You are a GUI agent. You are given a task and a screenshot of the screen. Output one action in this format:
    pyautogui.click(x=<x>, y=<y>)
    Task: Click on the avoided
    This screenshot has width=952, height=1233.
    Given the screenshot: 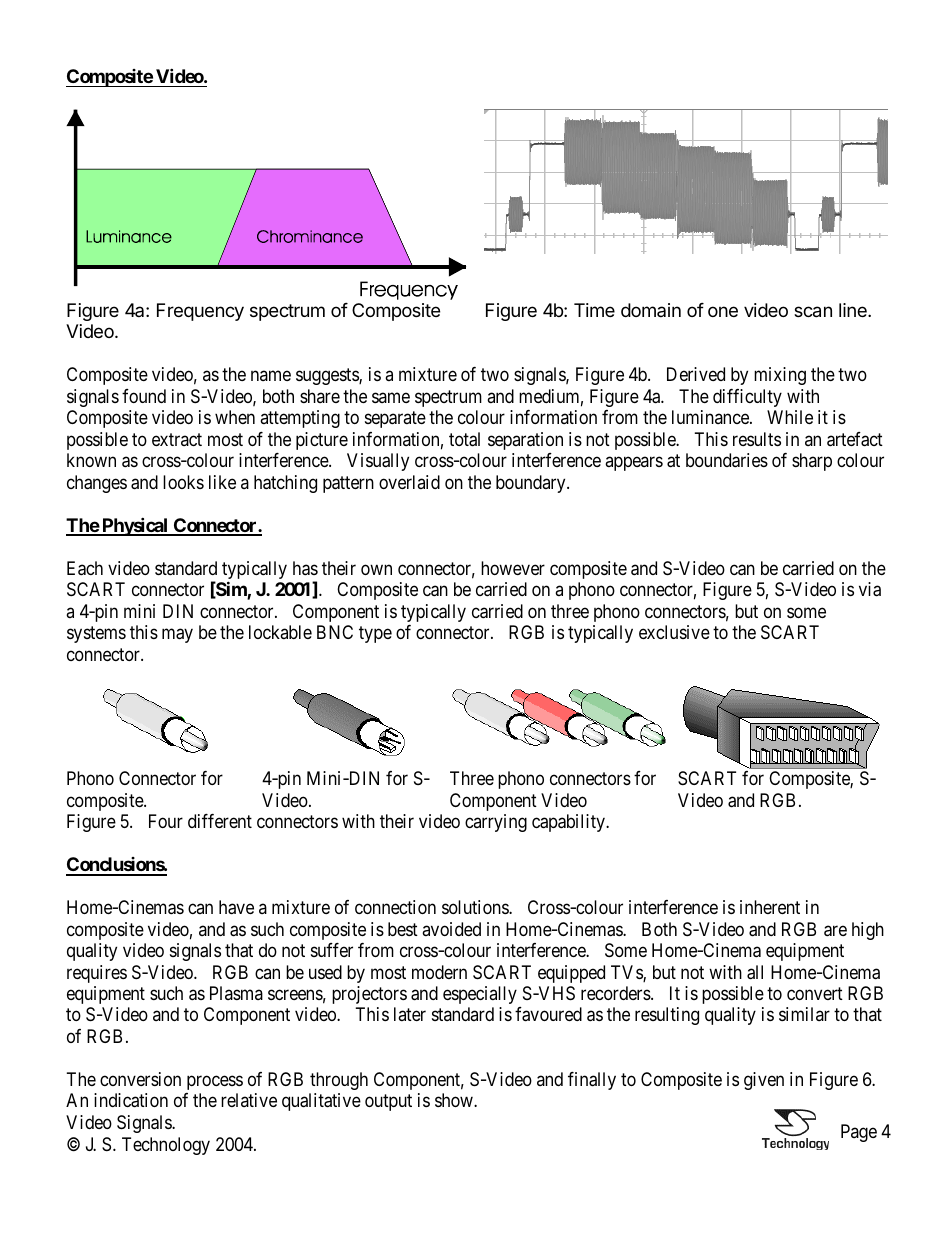 What is the action you would take?
    pyautogui.click(x=451, y=929)
